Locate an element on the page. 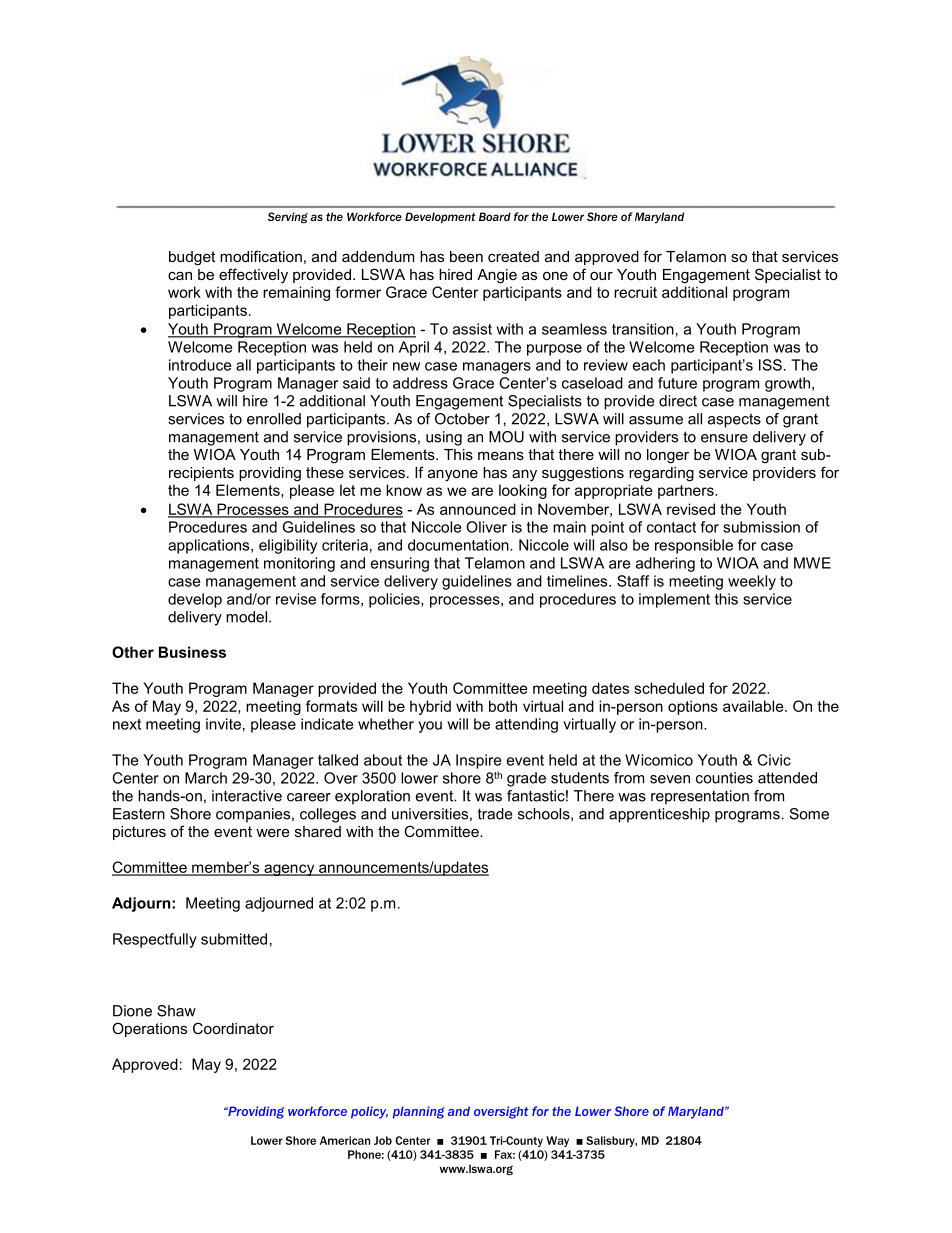 This document has width=952, height=1233. Coordinator is located at coordinates (233, 1028).
